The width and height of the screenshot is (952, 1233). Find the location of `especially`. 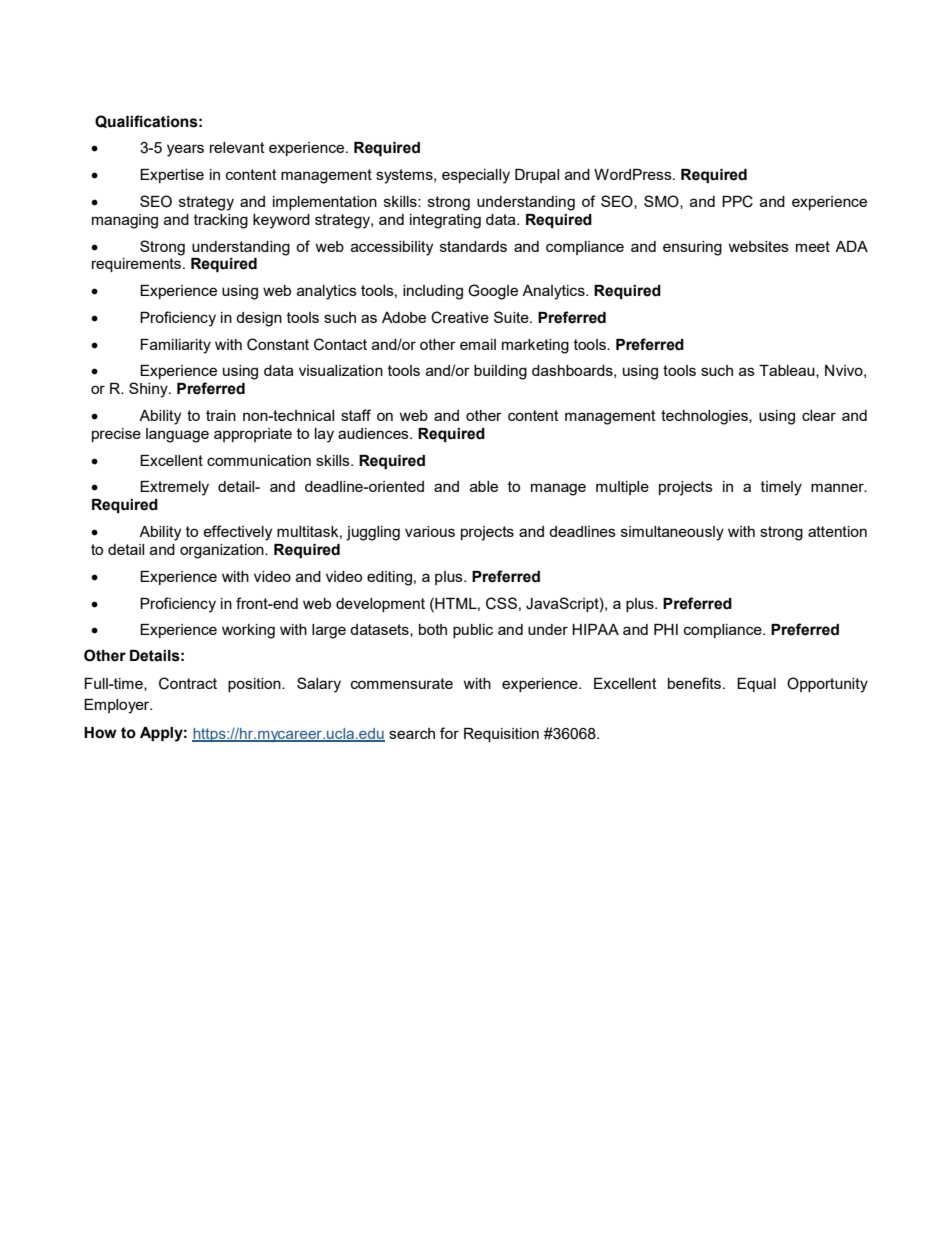

especially is located at coordinates (476, 176).
